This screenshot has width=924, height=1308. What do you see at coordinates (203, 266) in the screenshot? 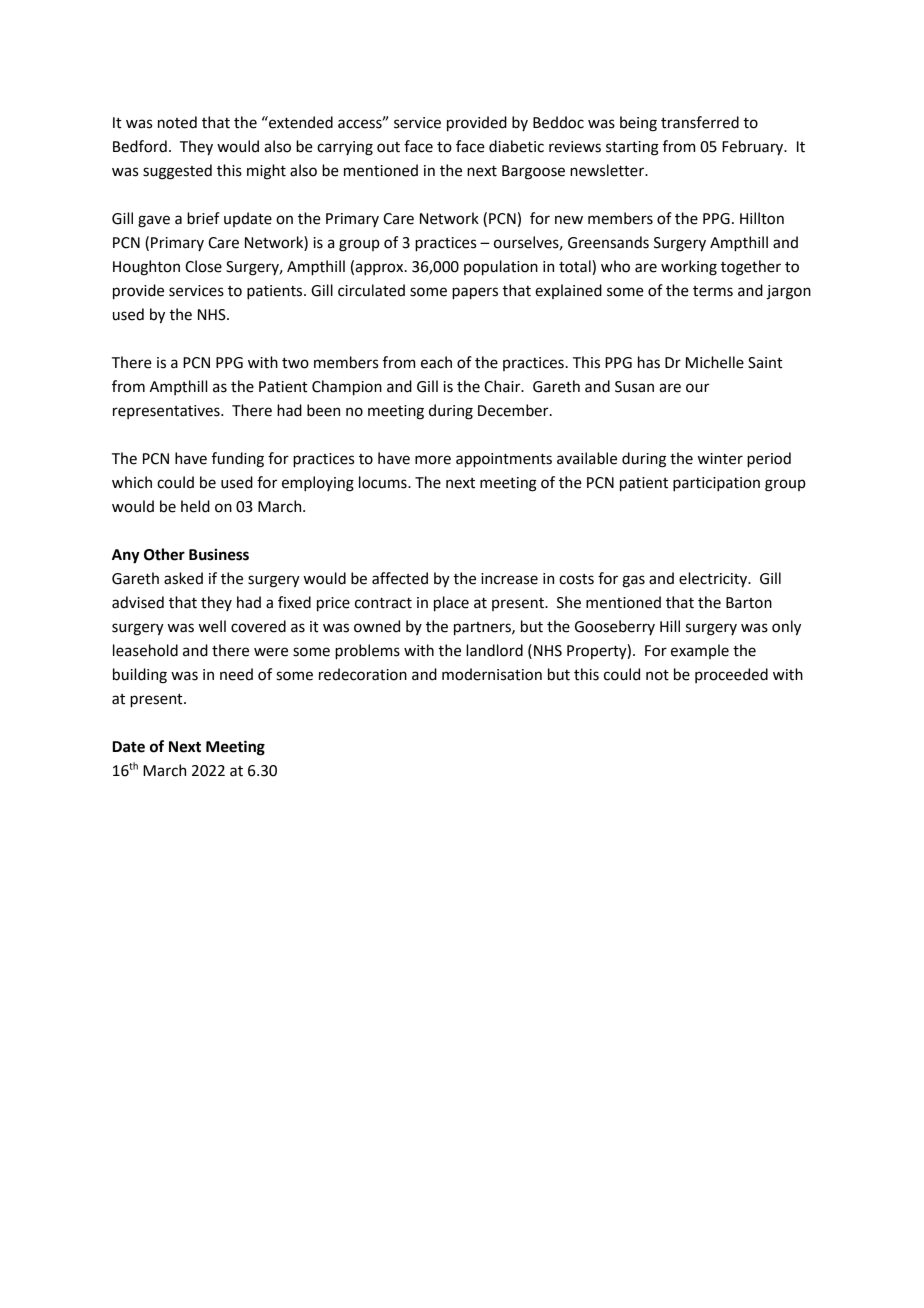
I see `Close` at bounding box center [203, 266].
